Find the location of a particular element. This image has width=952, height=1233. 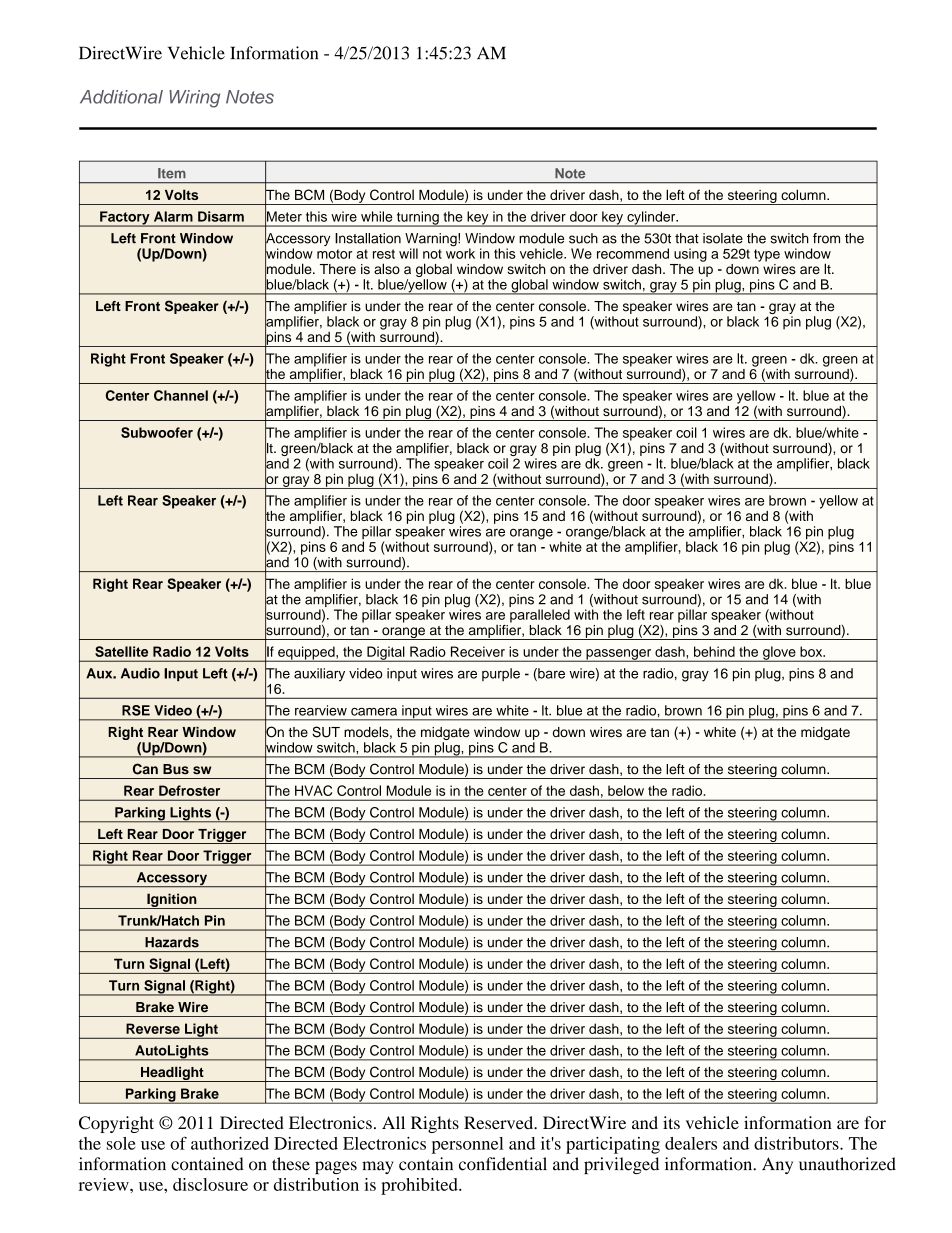

Any is located at coordinates (777, 1165).
